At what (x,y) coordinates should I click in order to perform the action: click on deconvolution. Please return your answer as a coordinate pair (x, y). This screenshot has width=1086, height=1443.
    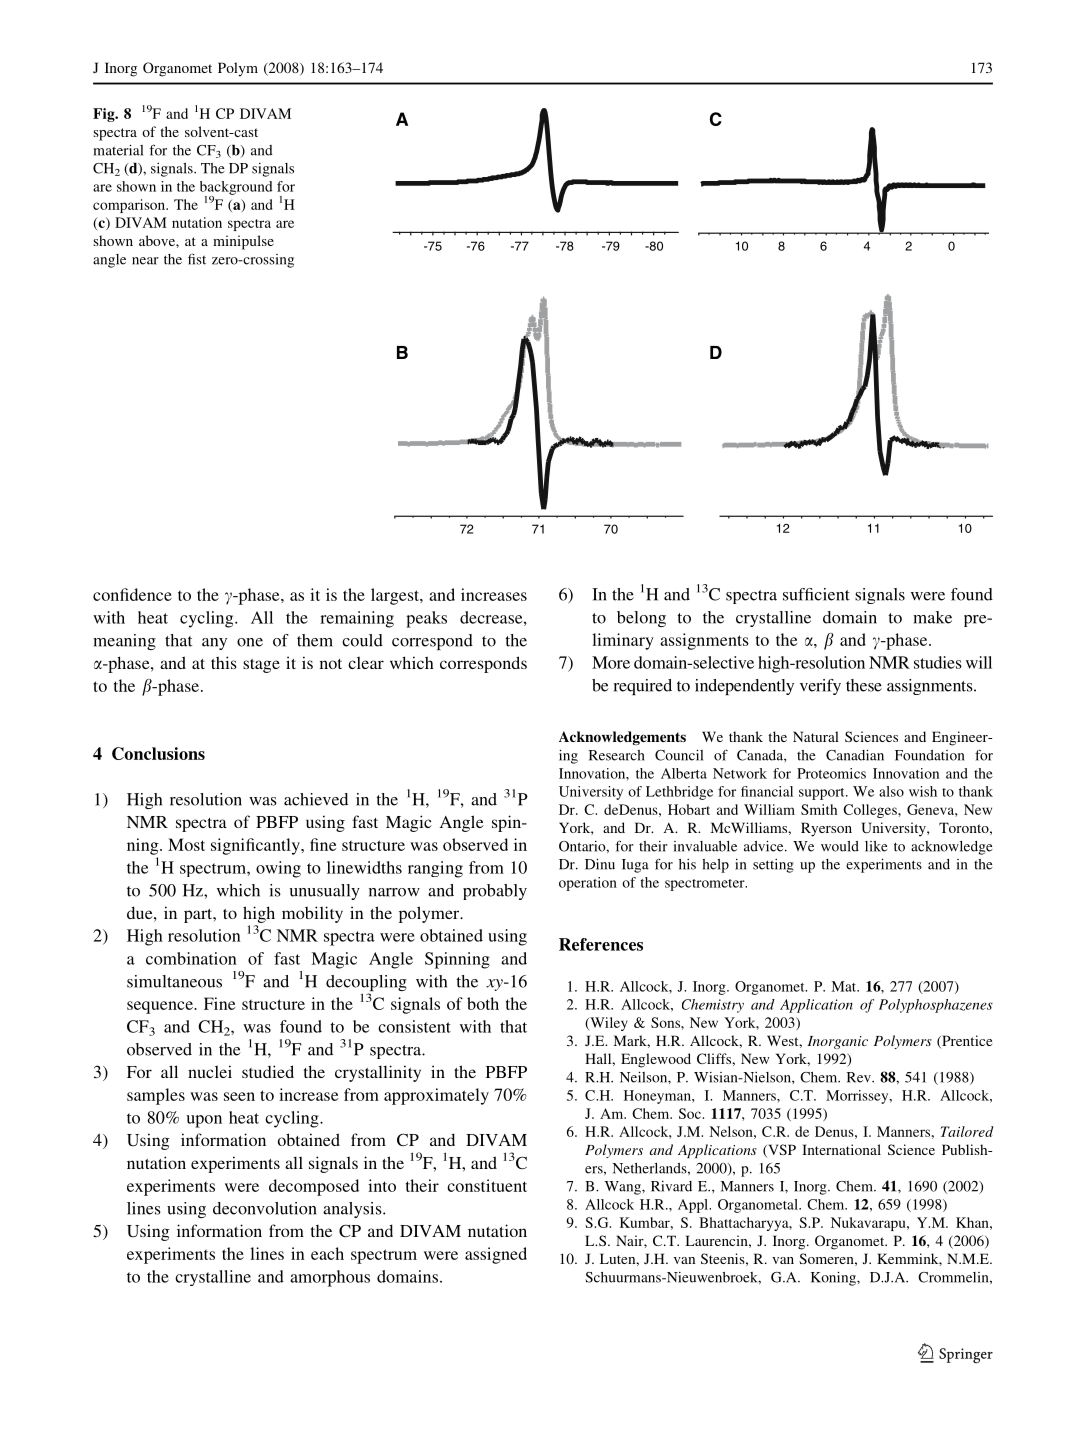
    Looking at the image, I should click on (265, 1208).
